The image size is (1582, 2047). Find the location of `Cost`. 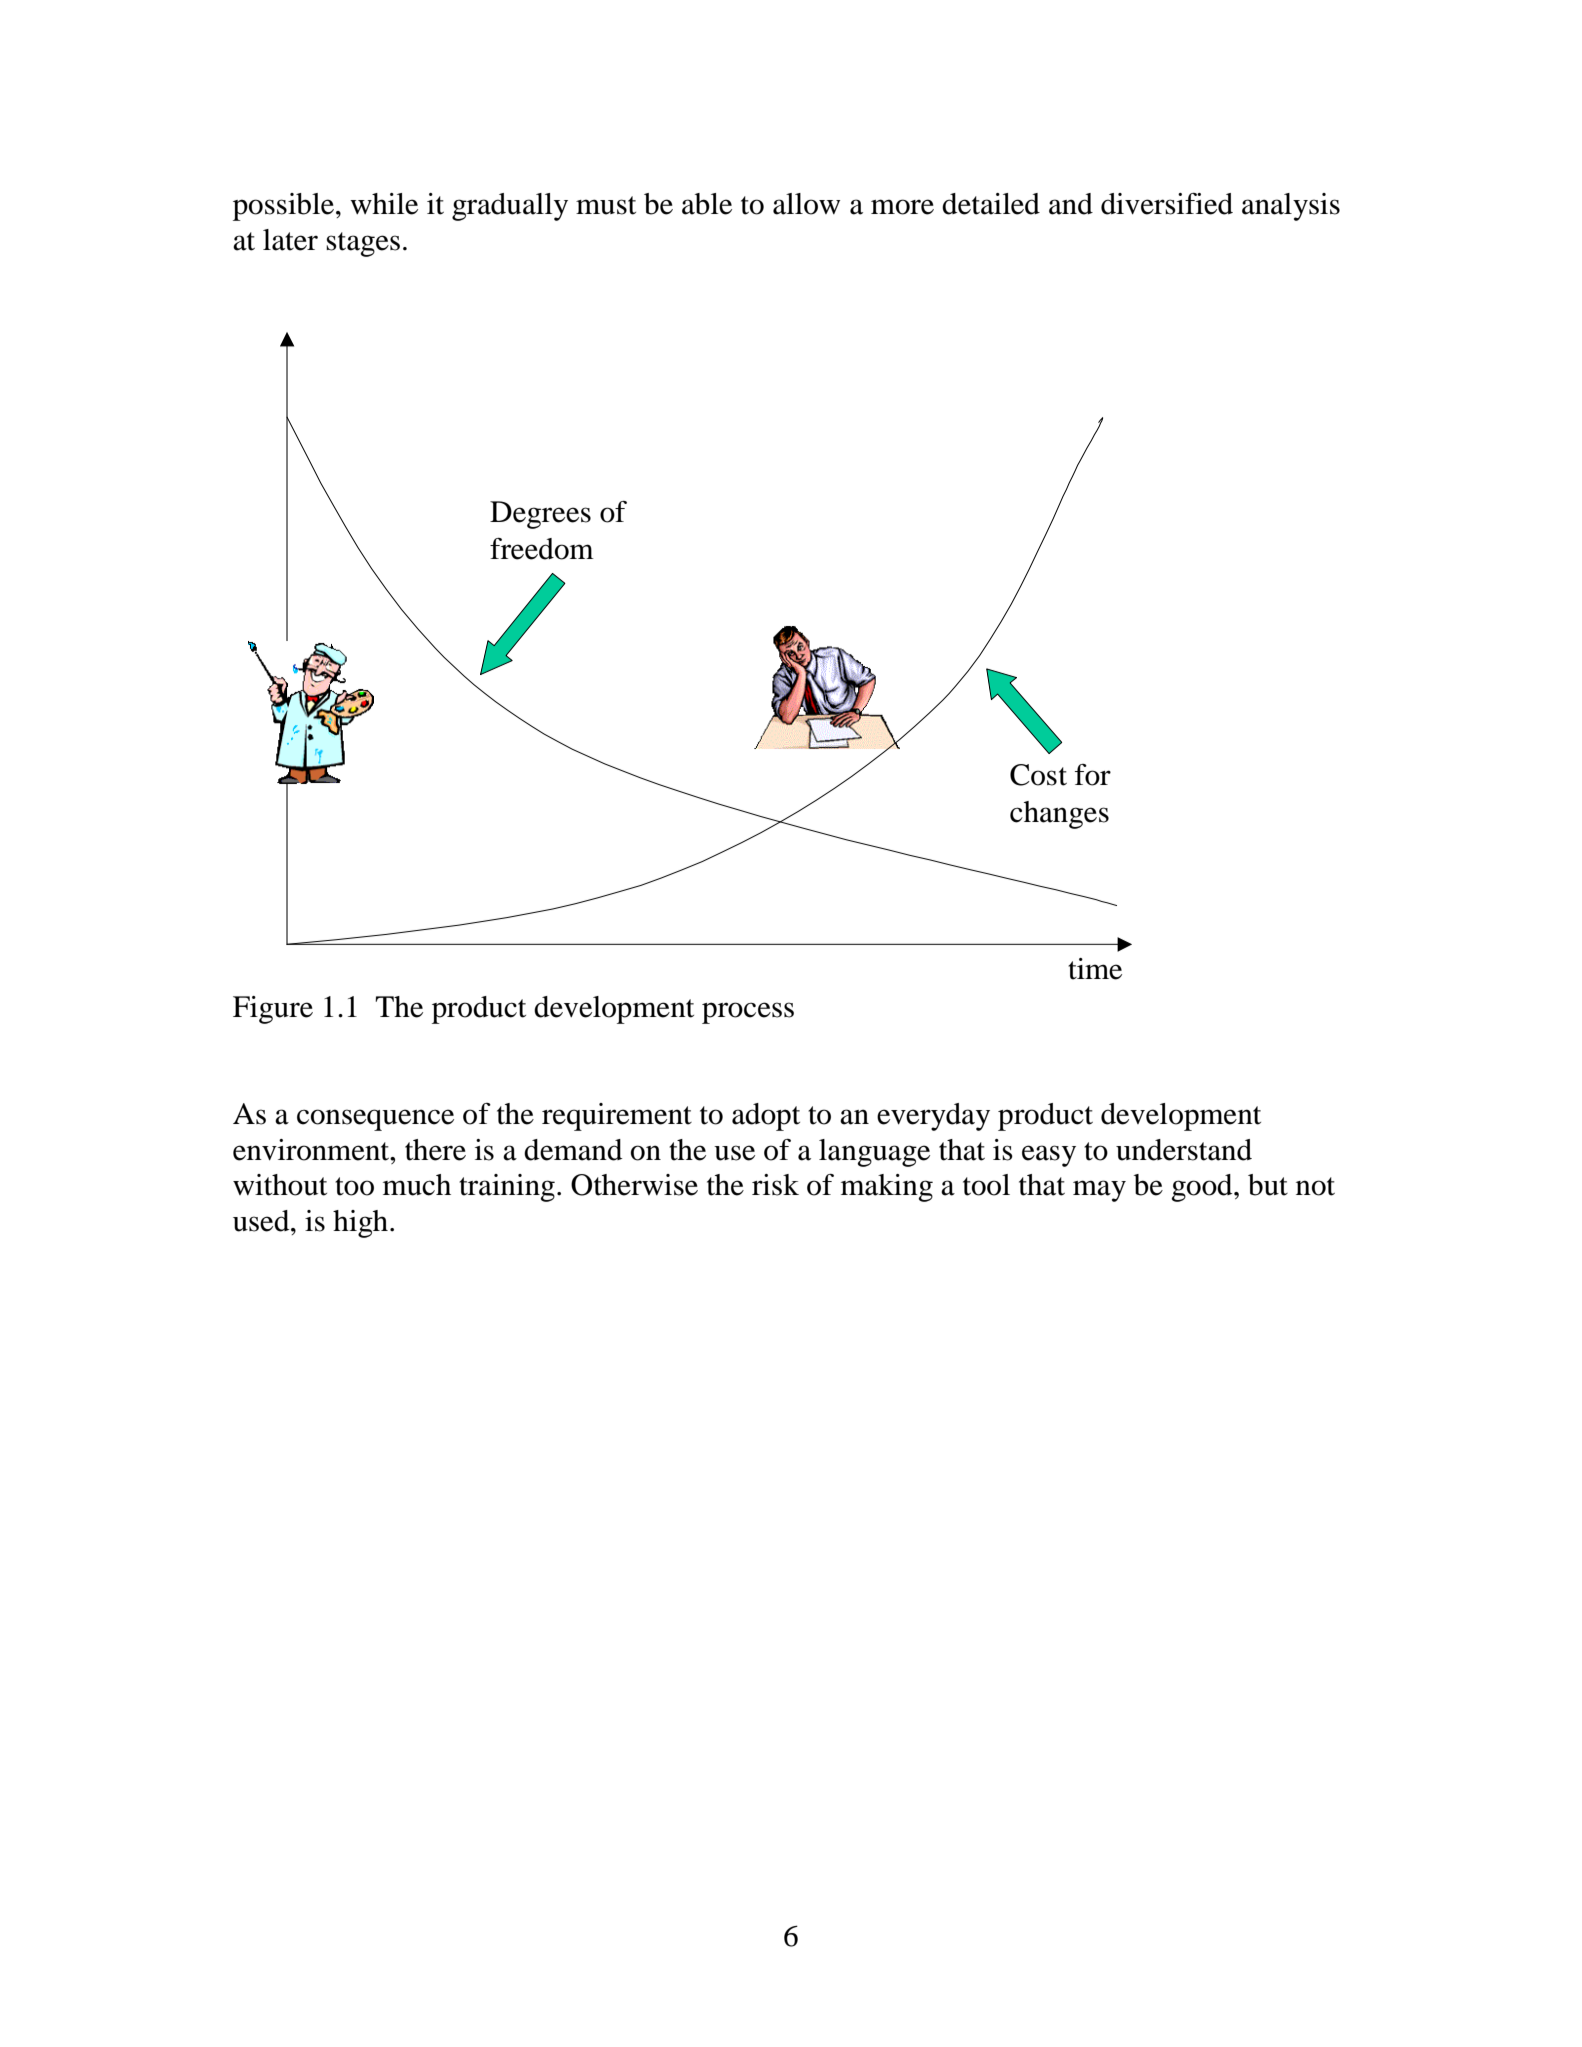

Cost is located at coordinates (1038, 775).
